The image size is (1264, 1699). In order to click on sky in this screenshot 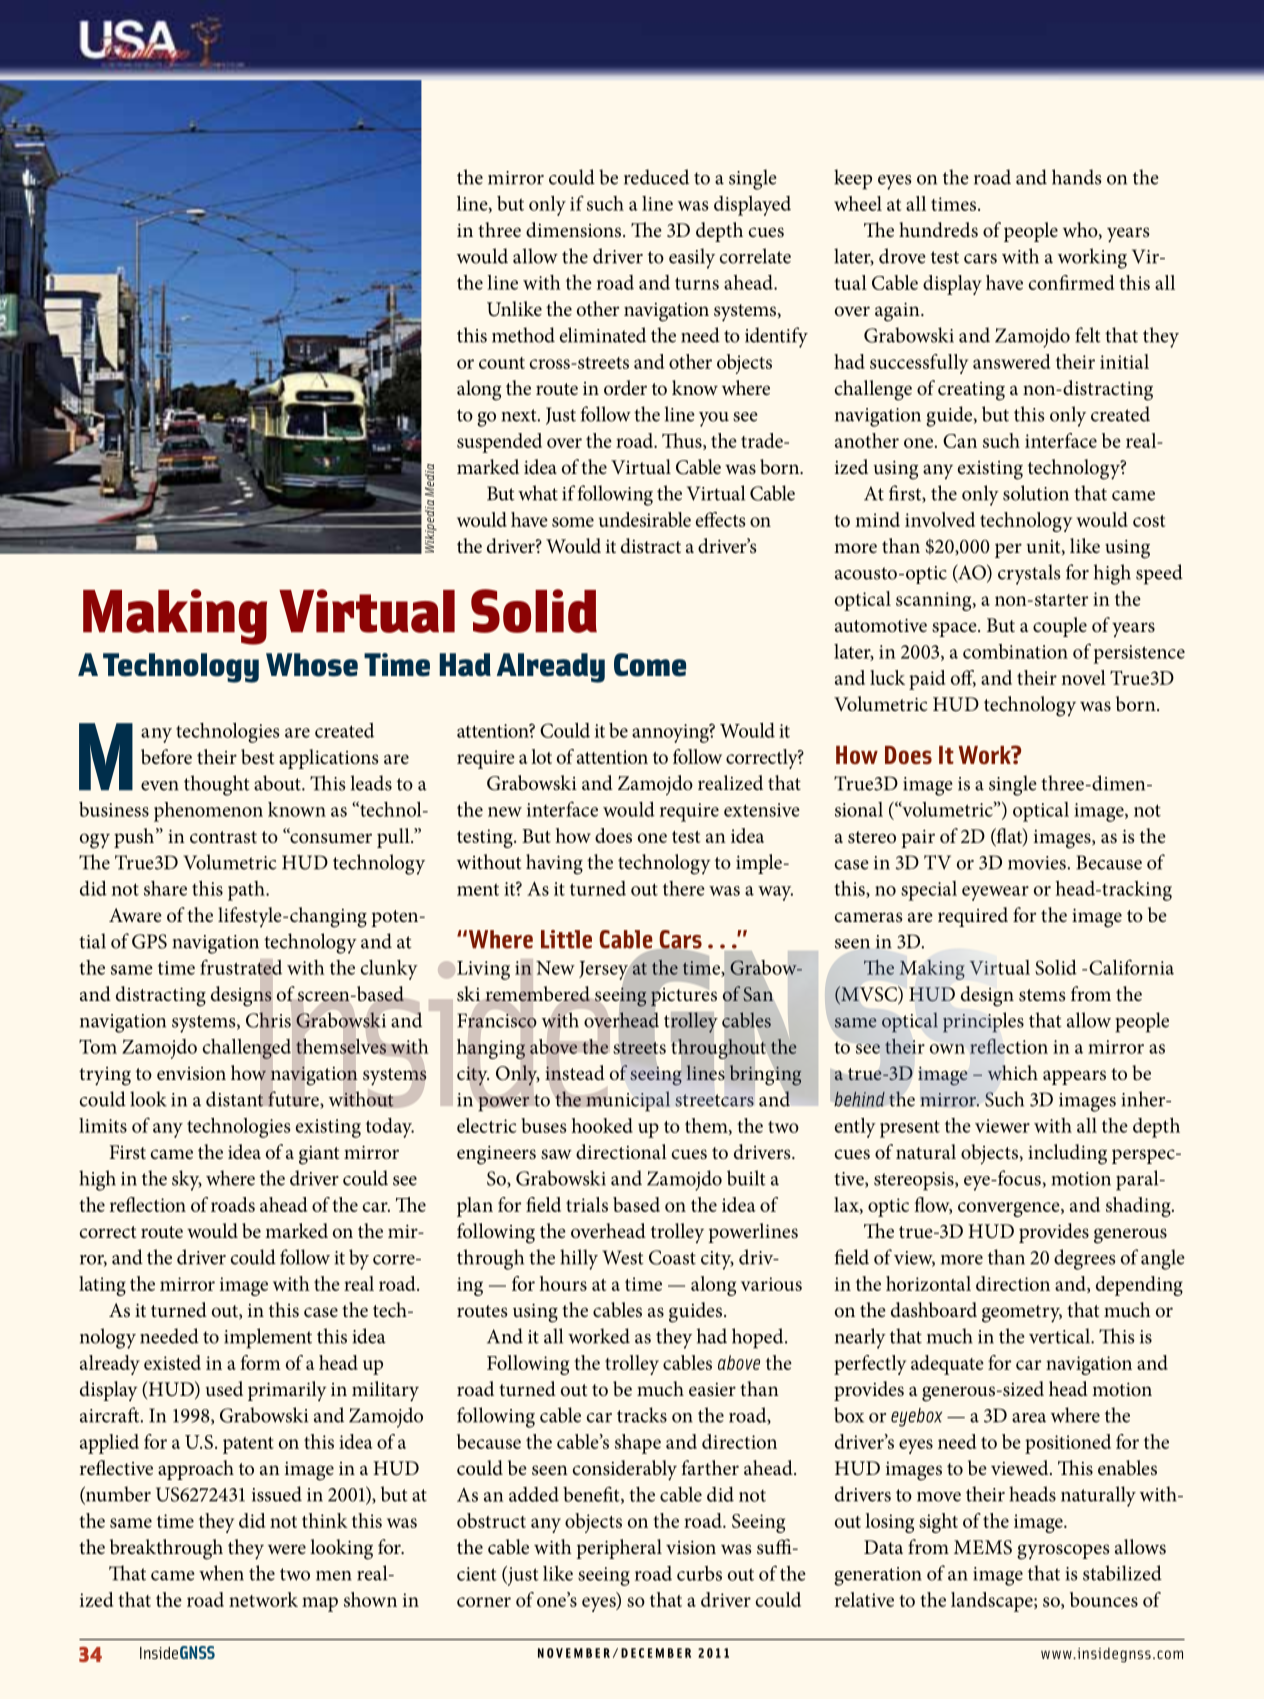, I will do `click(187, 1180)`.
